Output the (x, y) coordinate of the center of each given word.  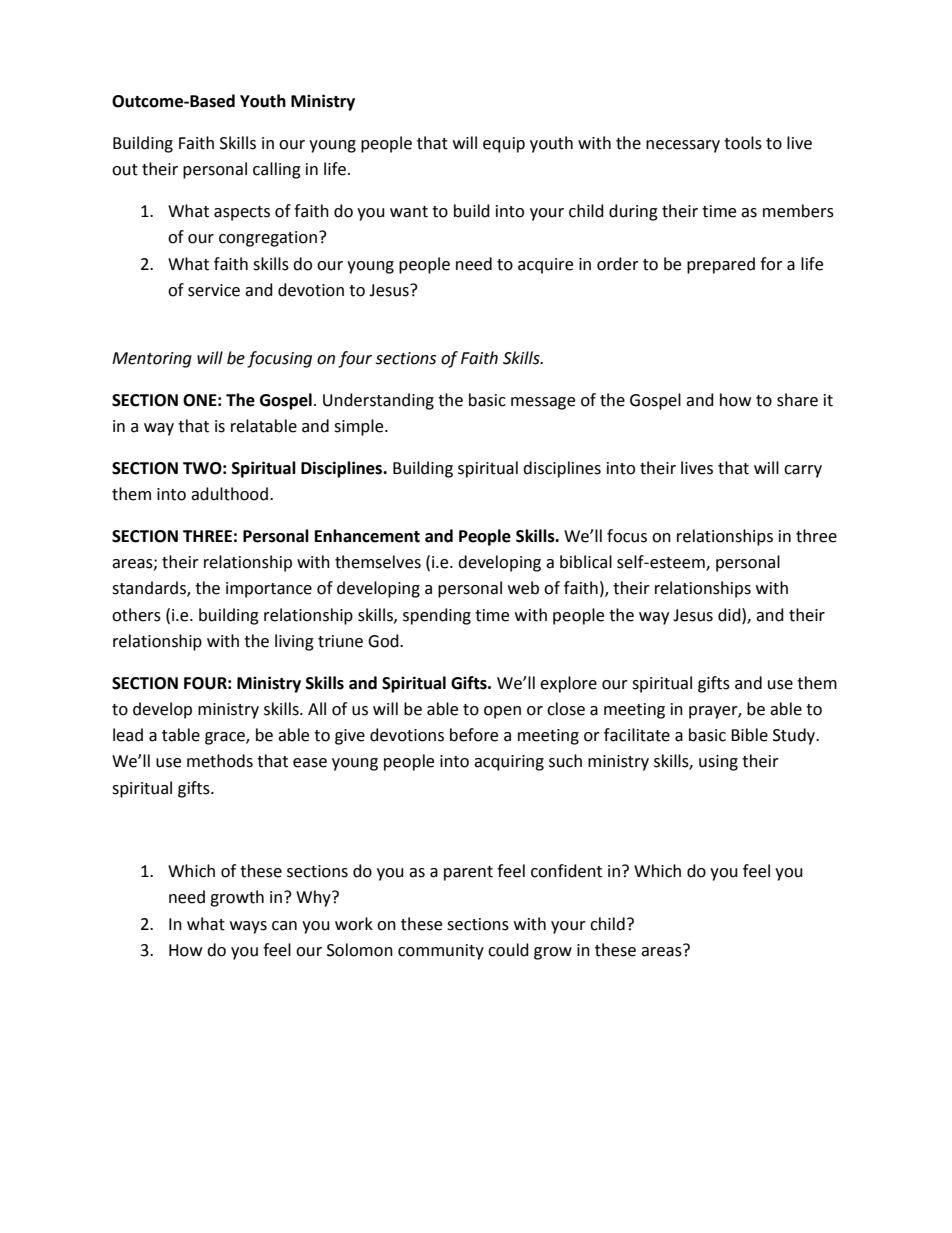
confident (566, 871)
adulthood (229, 494)
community (441, 952)
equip (504, 145)
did (730, 615)
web (523, 588)
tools (743, 143)
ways (248, 927)
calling (277, 170)
